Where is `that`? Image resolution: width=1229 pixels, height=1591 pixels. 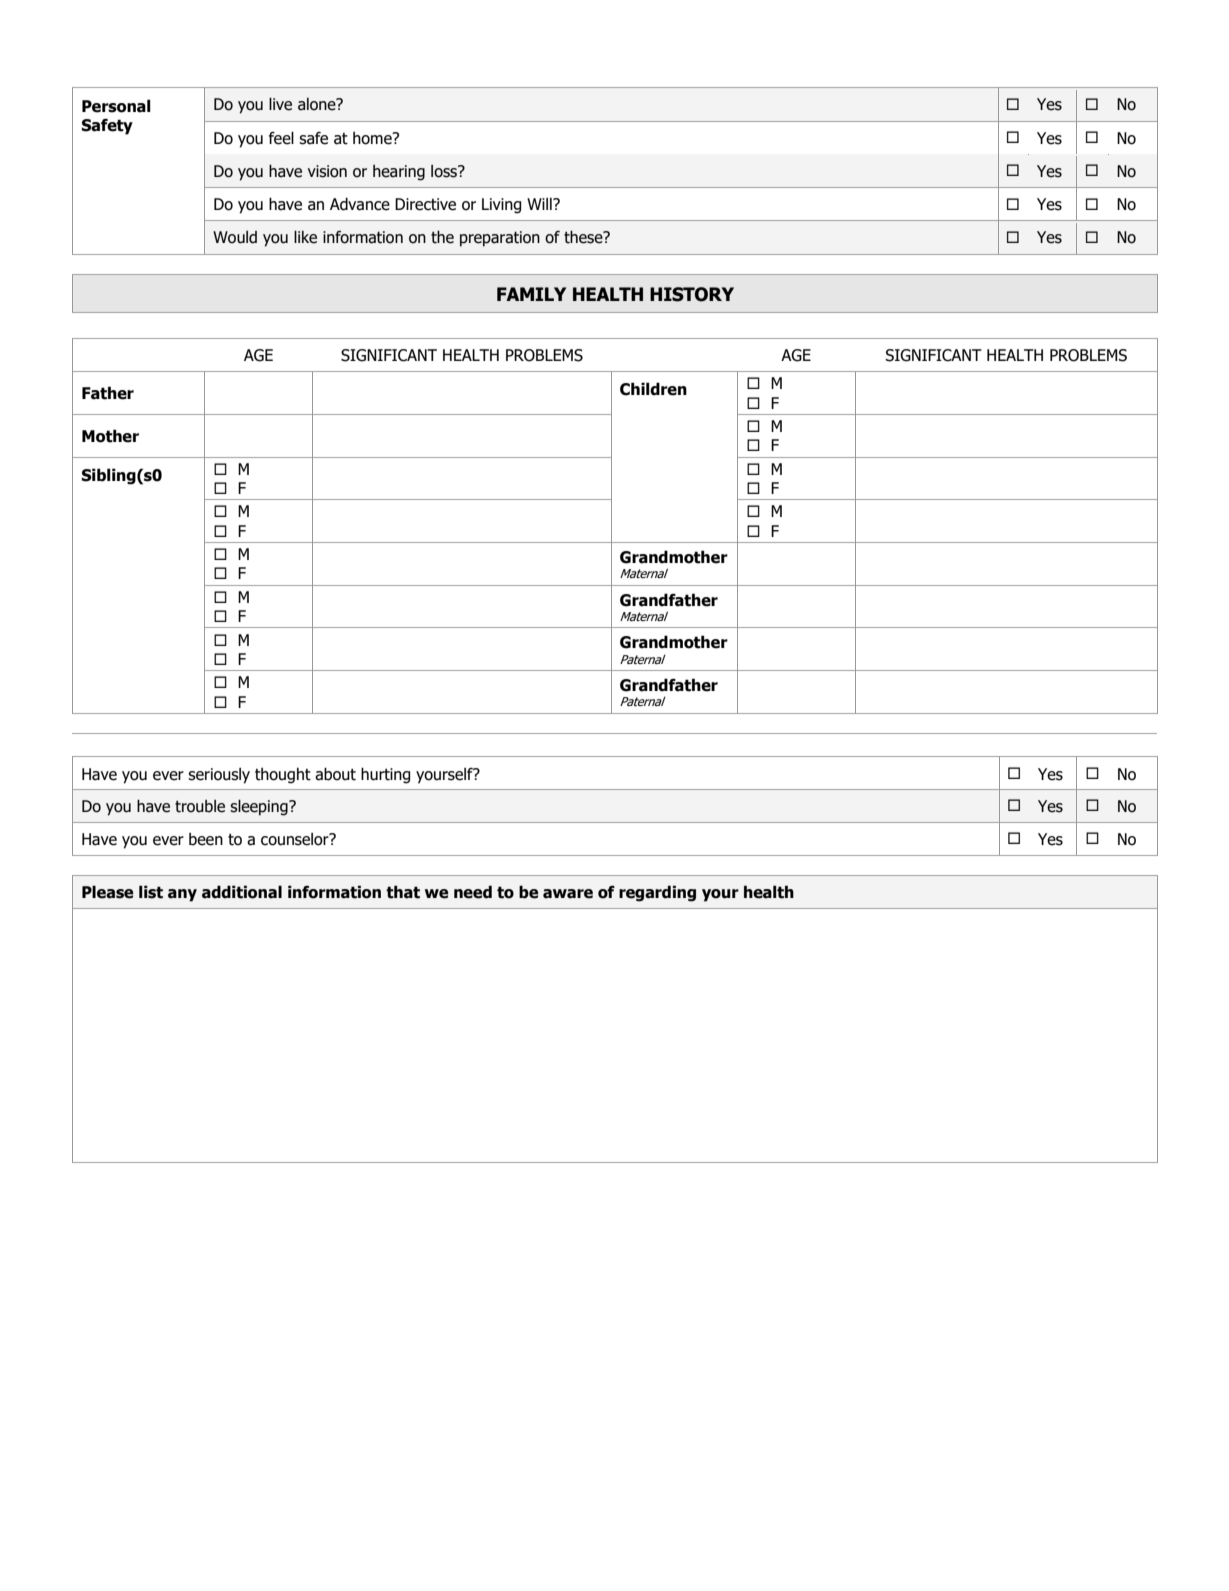
that is located at coordinates (403, 892).
